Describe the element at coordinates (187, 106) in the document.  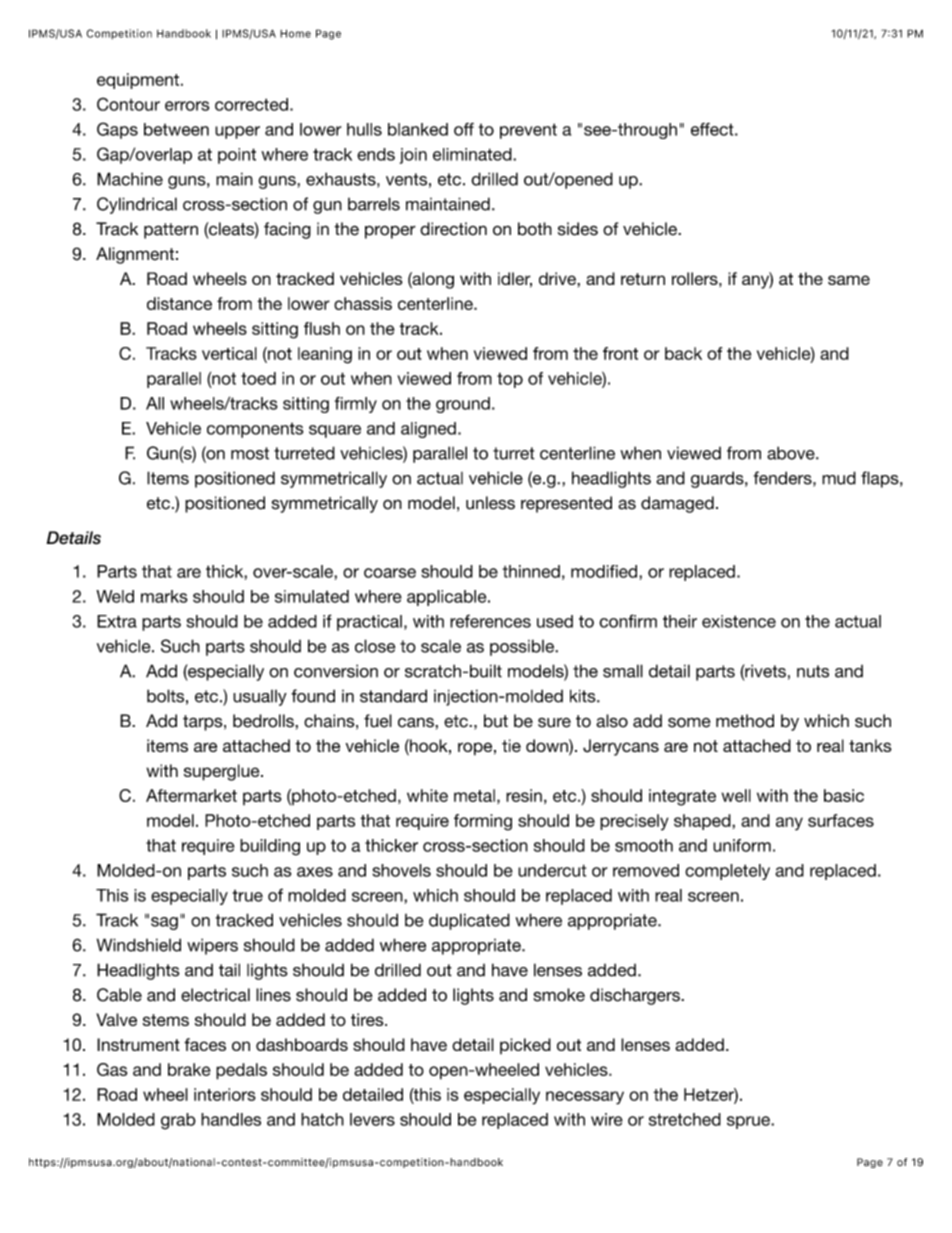
I see `errors` at that location.
